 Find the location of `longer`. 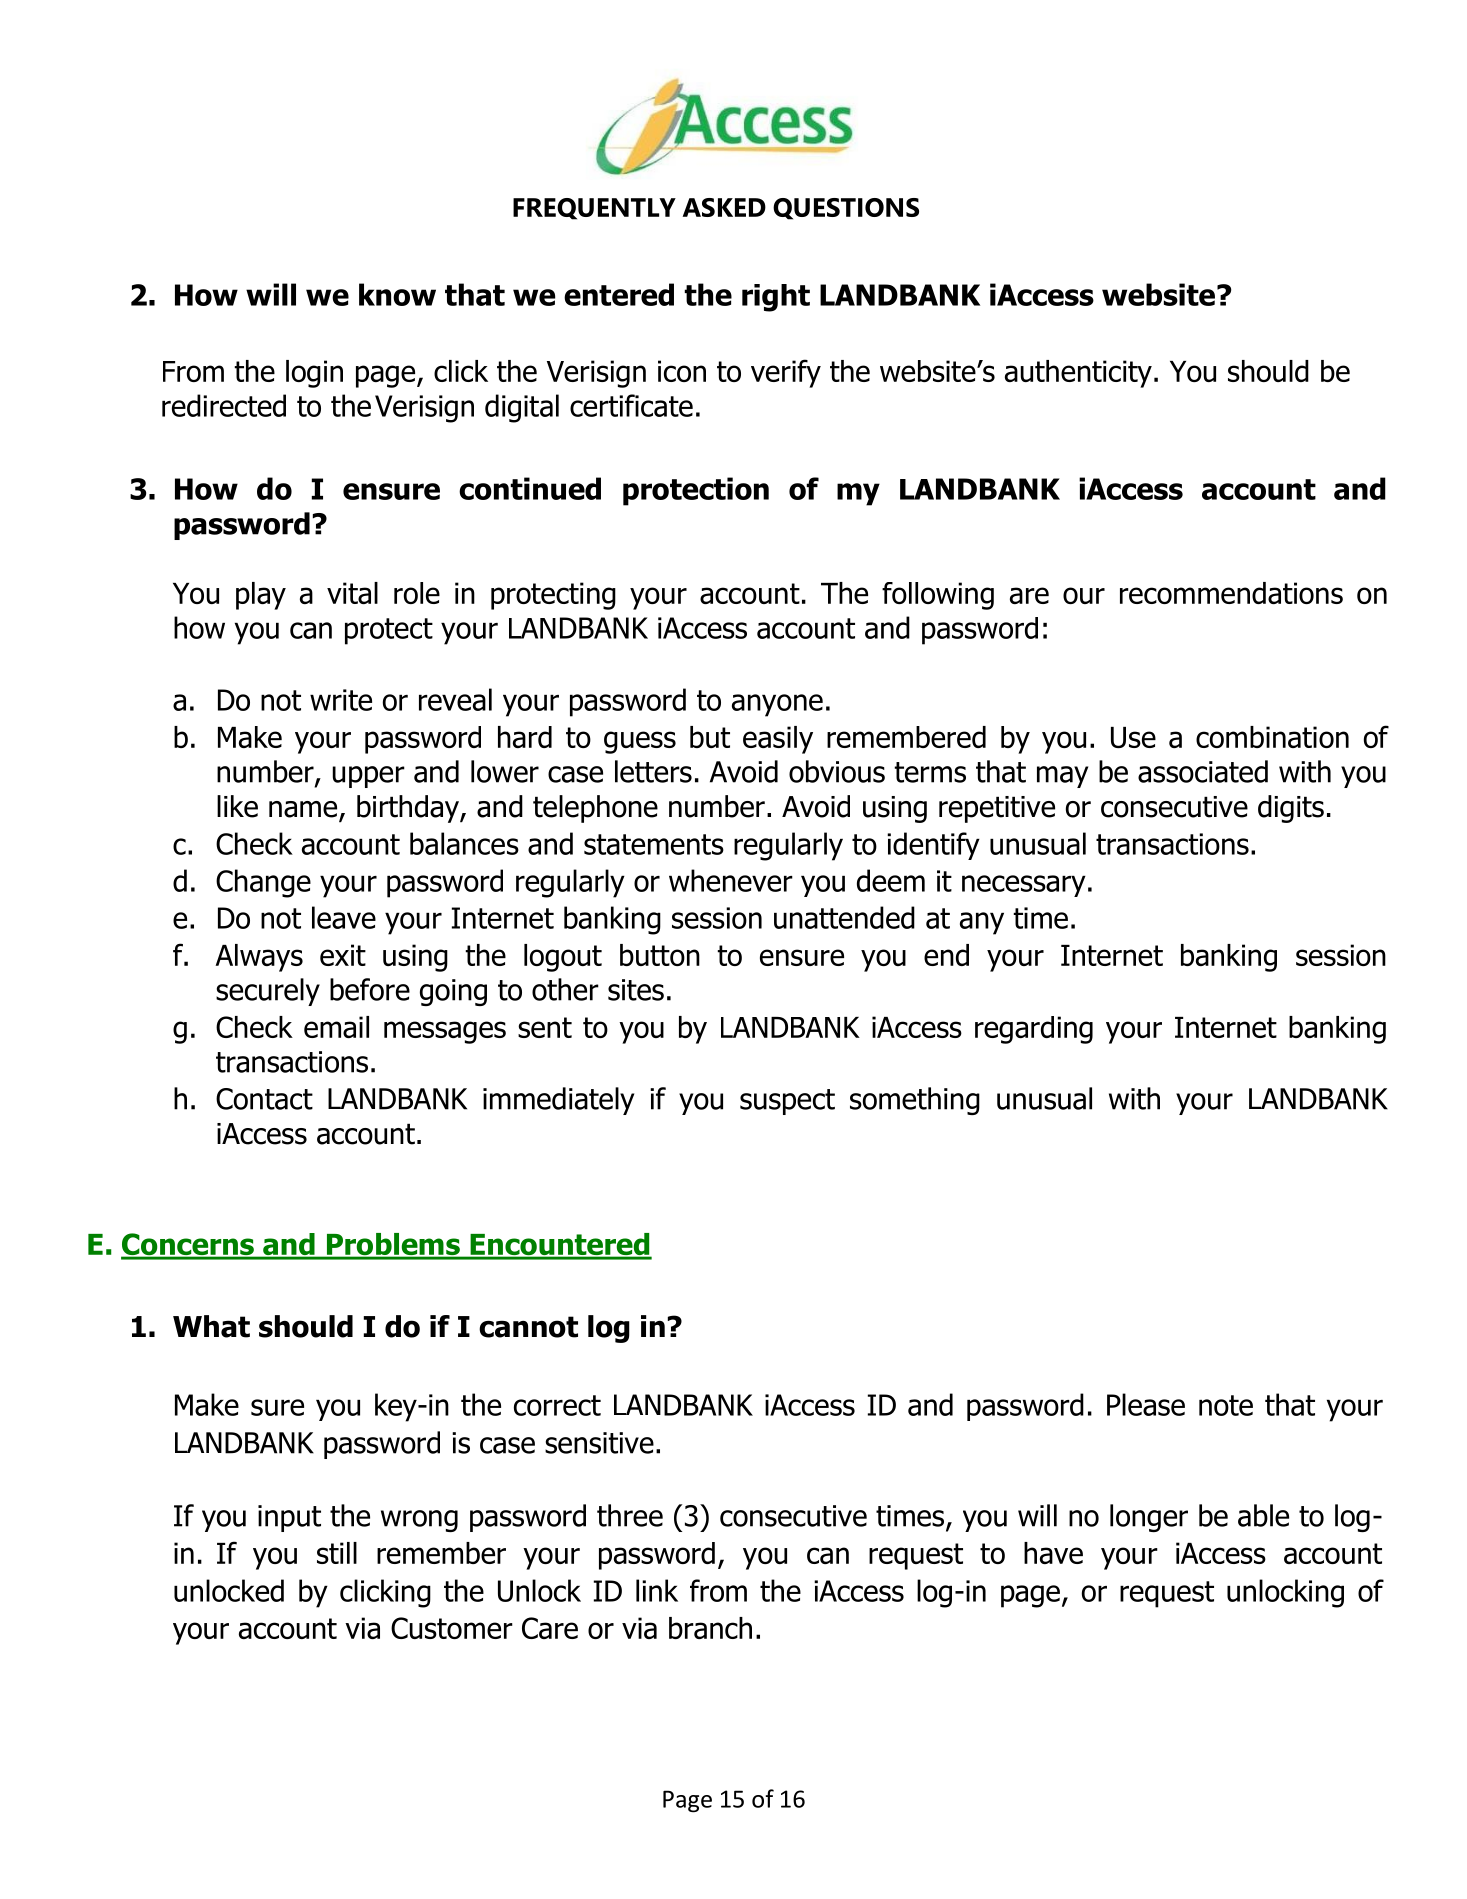

longer is located at coordinates (1149, 1518).
